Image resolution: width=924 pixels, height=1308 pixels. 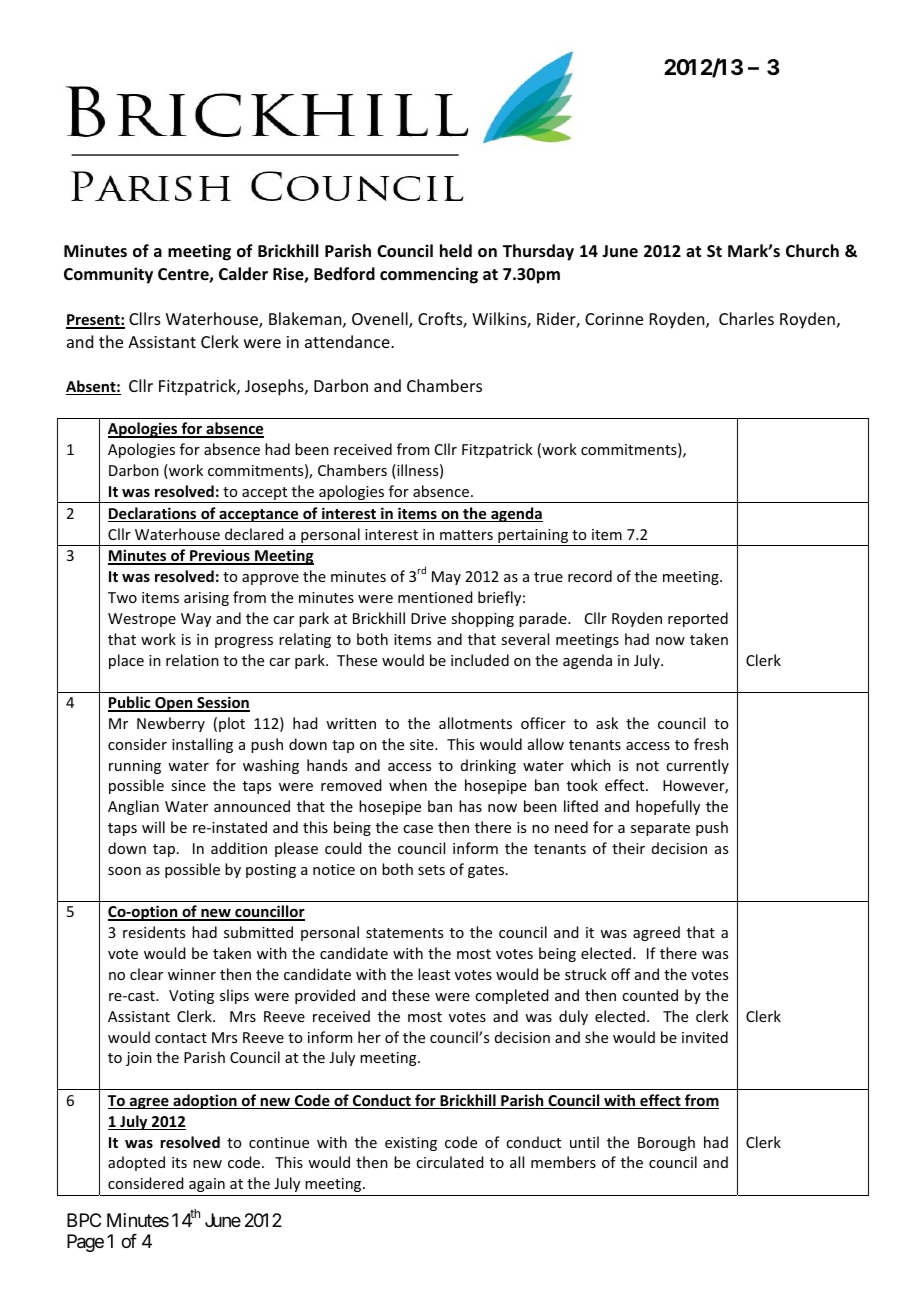 I want to click on commencing, so click(x=429, y=275).
